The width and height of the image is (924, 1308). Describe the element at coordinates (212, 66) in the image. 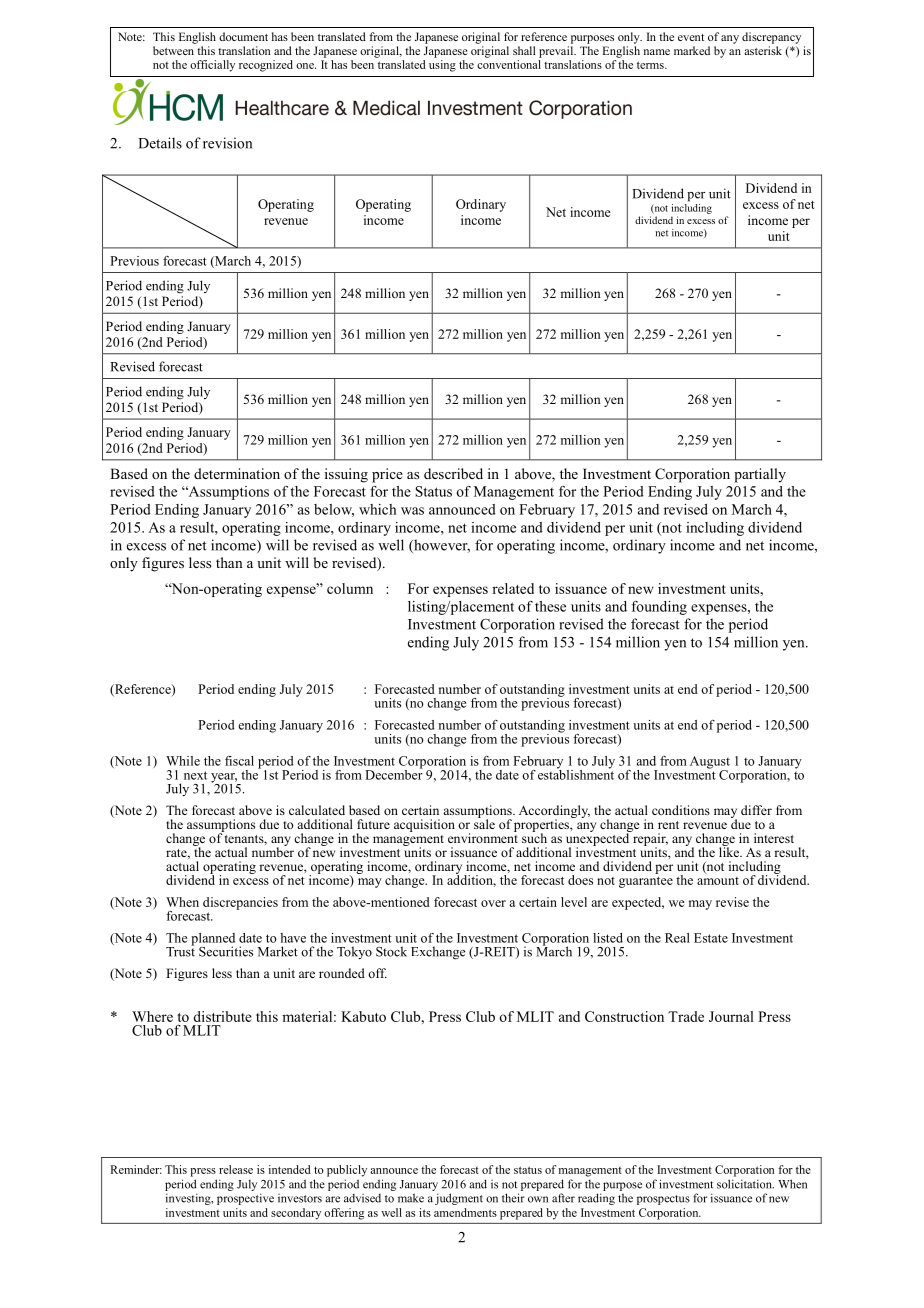

I see `officially` at that location.
